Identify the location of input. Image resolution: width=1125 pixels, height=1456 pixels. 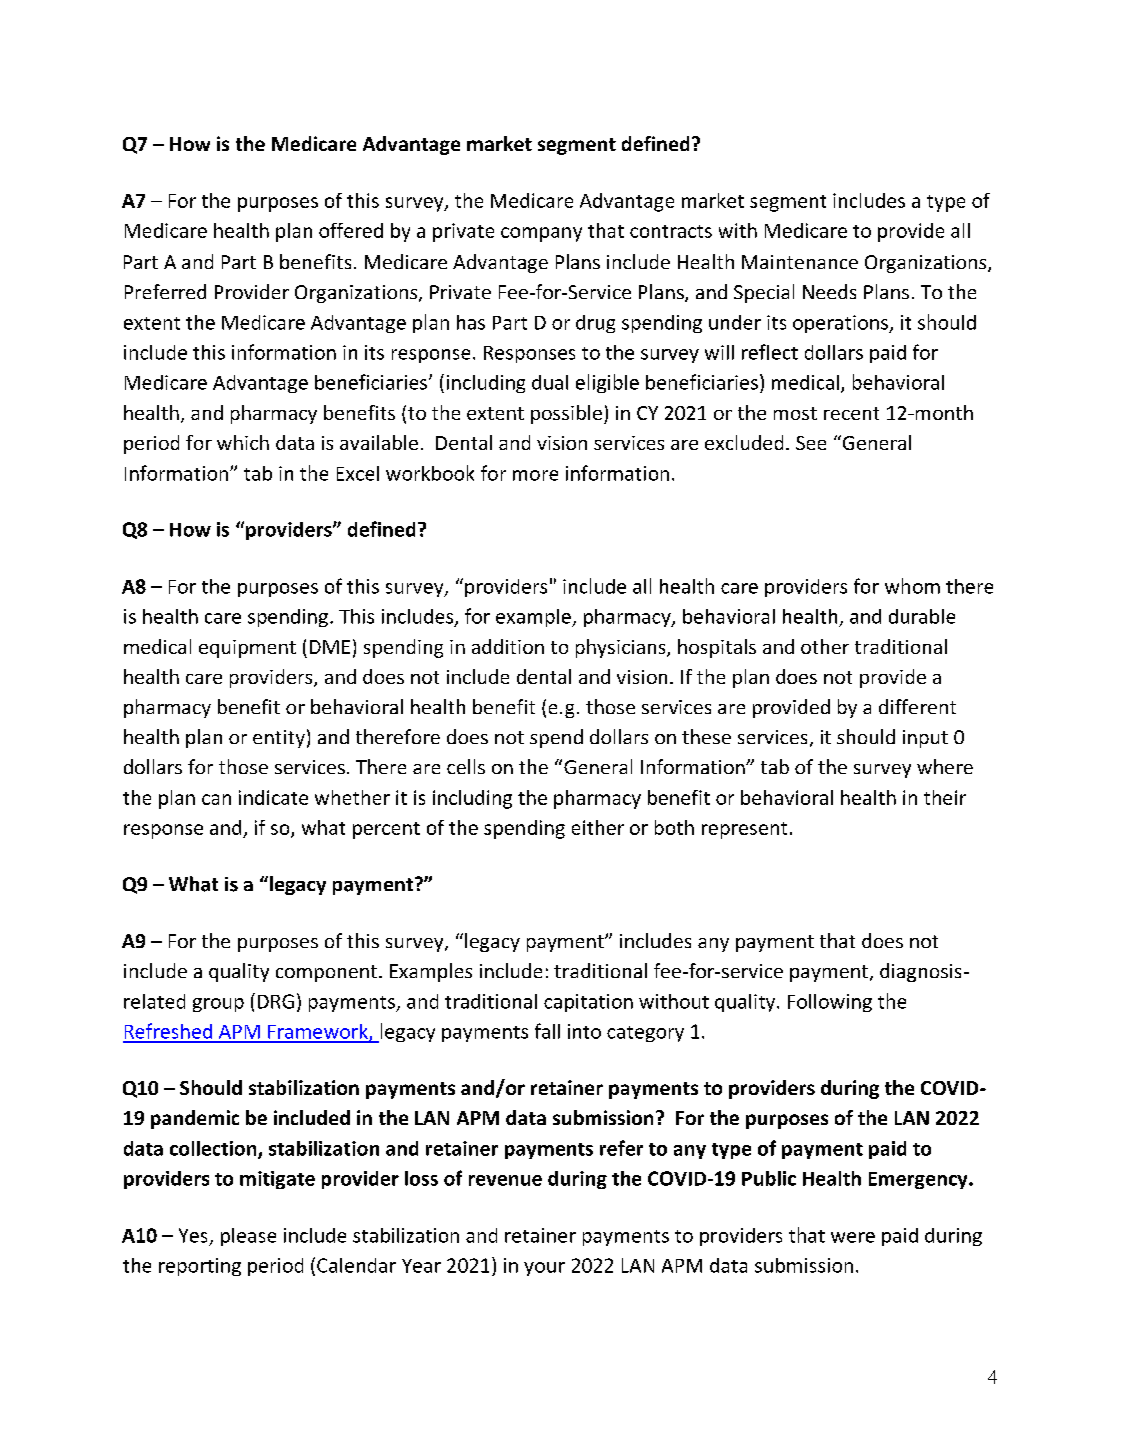
(925, 739).
